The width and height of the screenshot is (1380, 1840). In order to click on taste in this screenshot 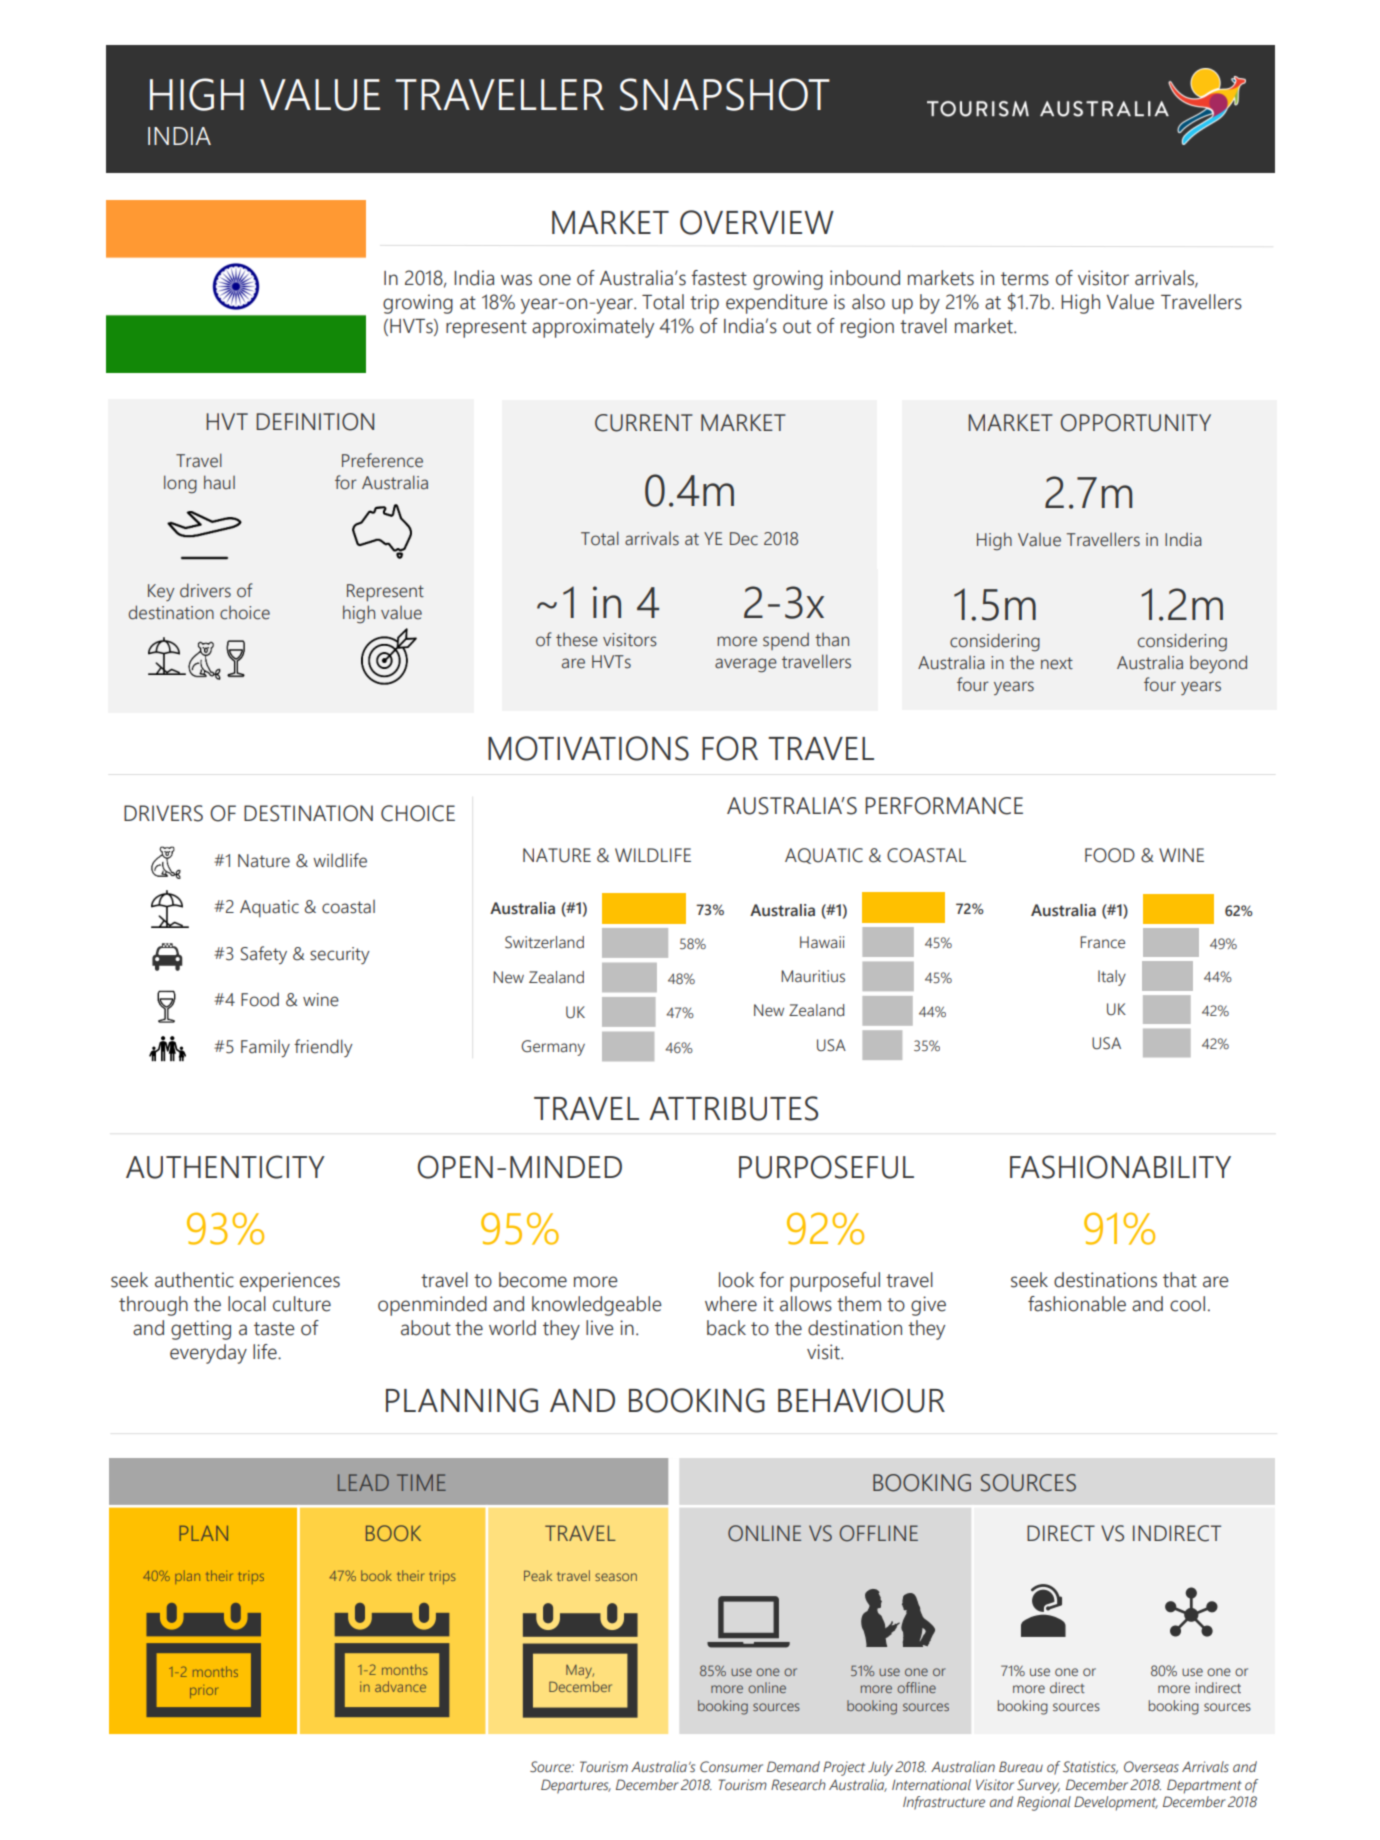, I will do `click(274, 1329)`.
